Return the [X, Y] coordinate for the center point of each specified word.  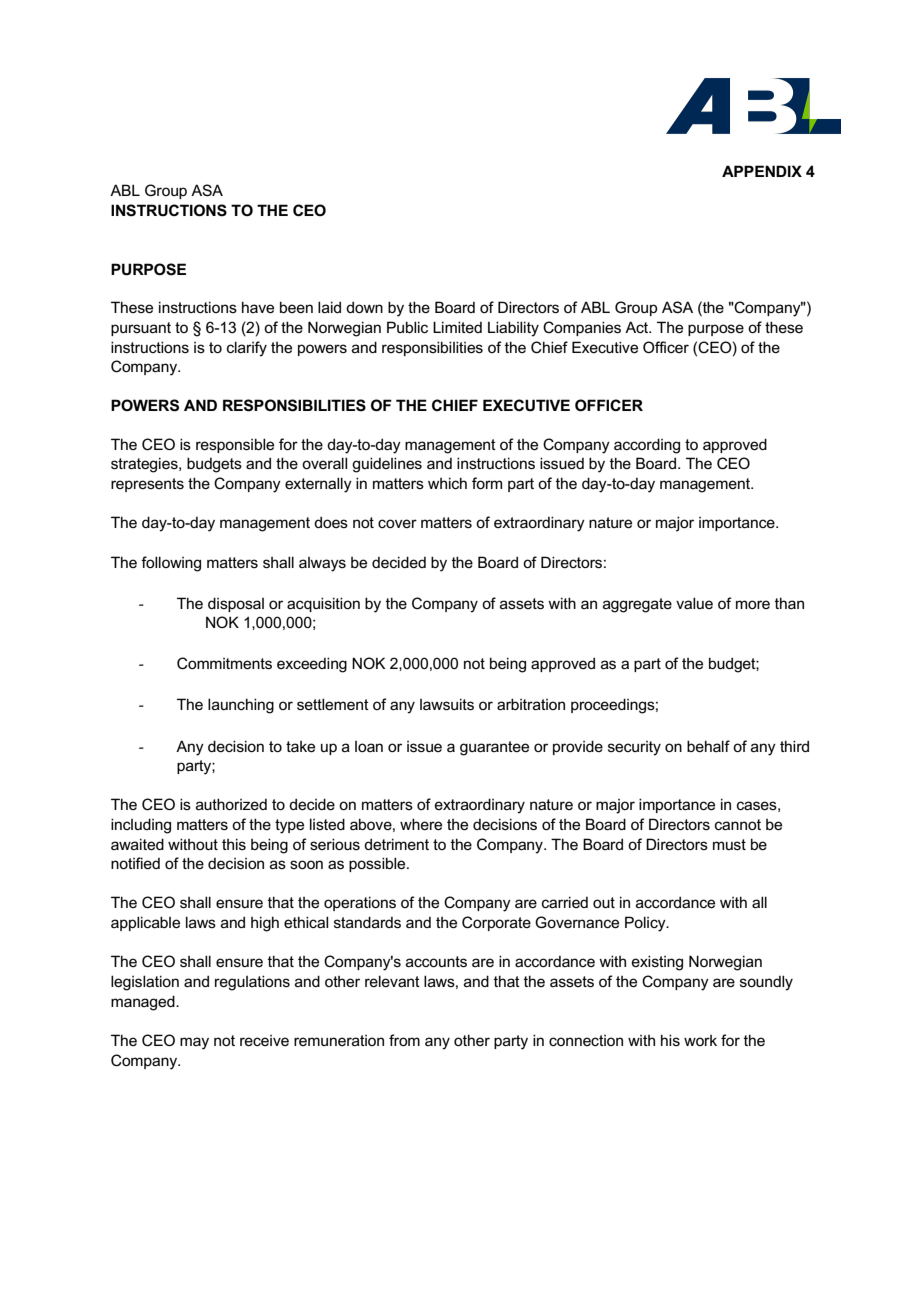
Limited [457, 327]
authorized [231, 804]
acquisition [323, 604]
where [421, 824]
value [694, 603]
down [364, 307]
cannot [738, 824]
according [647, 446]
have [258, 307]
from [404, 1040]
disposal [236, 604]
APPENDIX [762, 171]
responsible [235, 445]
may [194, 1043]
